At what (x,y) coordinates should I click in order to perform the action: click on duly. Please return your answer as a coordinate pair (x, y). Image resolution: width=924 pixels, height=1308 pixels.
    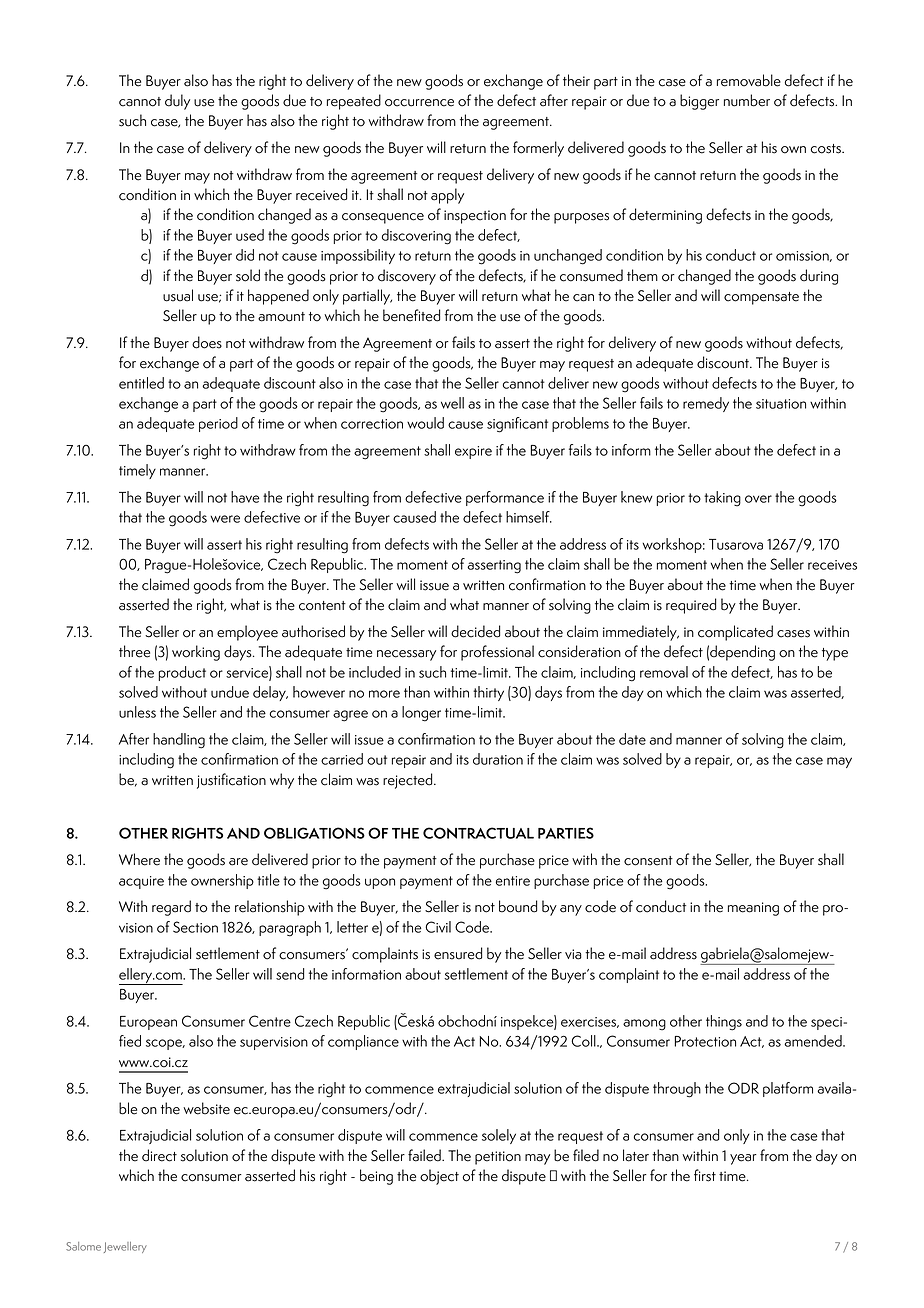
    Looking at the image, I should click on (177, 102).
